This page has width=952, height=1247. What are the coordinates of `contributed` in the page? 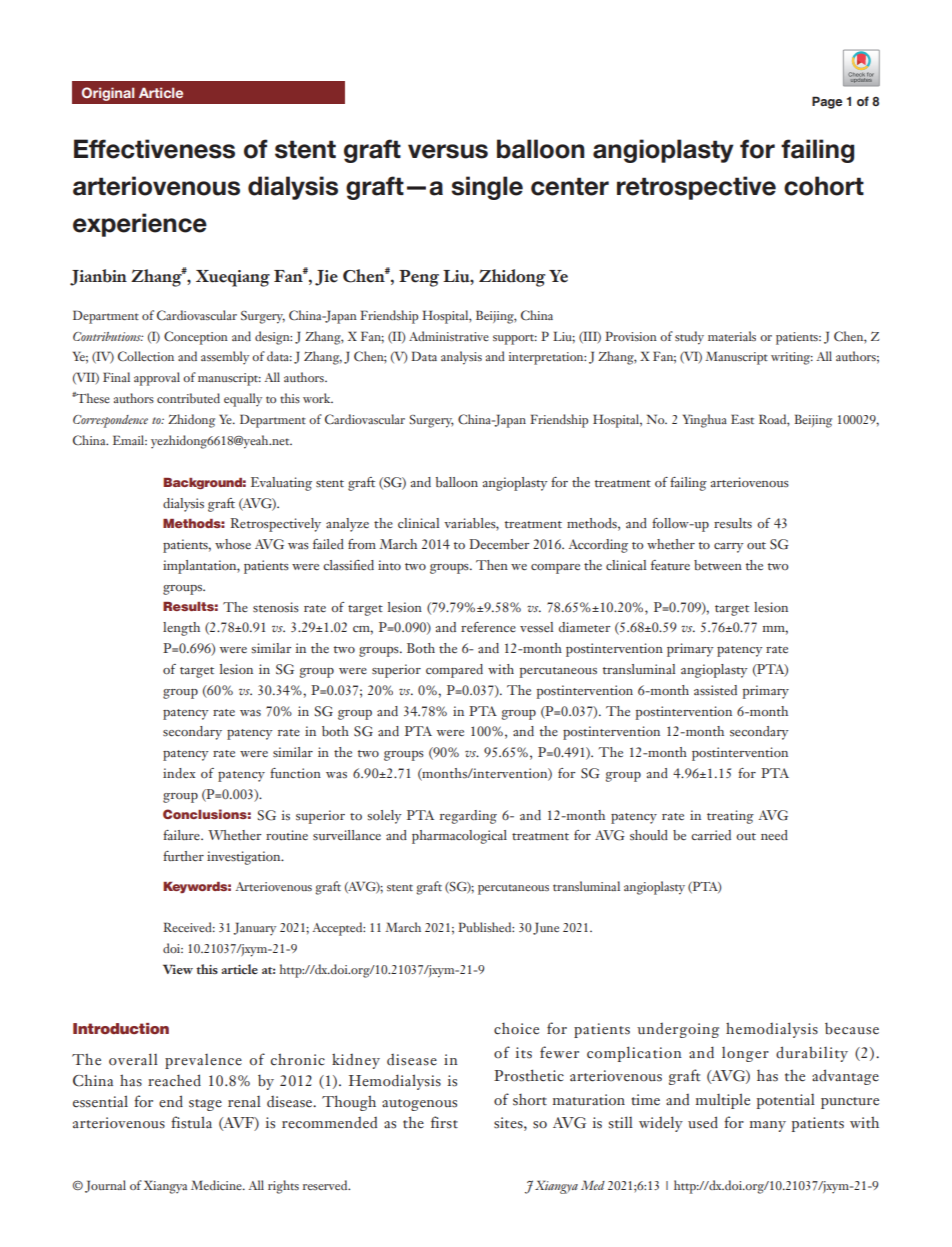 It's located at (188, 398).
